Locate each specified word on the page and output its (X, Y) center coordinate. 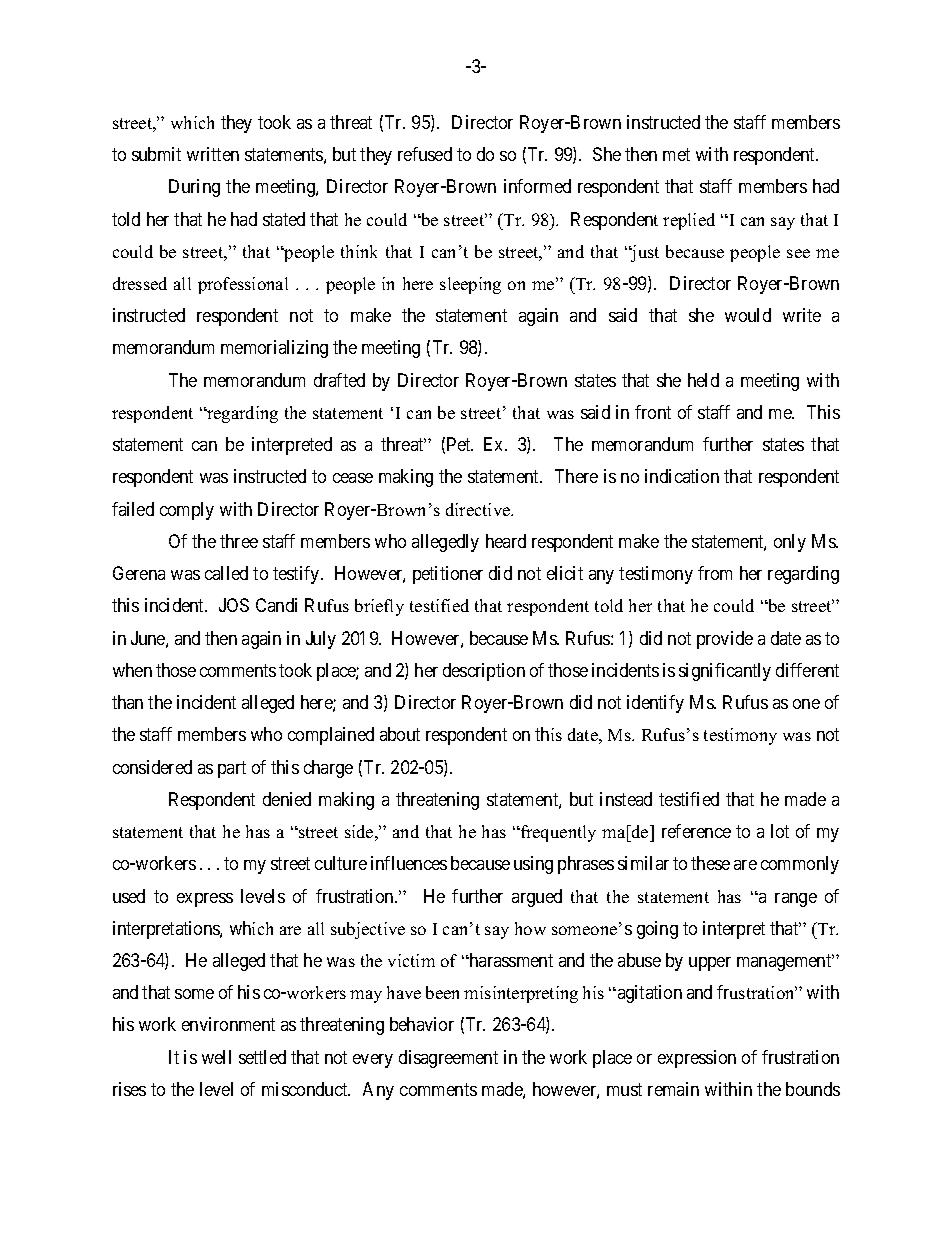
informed (537, 186)
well (216, 1057)
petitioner (448, 575)
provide (725, 640)
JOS (234, 605)
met (676, 154)
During (194, 188)
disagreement (448, 1059)
